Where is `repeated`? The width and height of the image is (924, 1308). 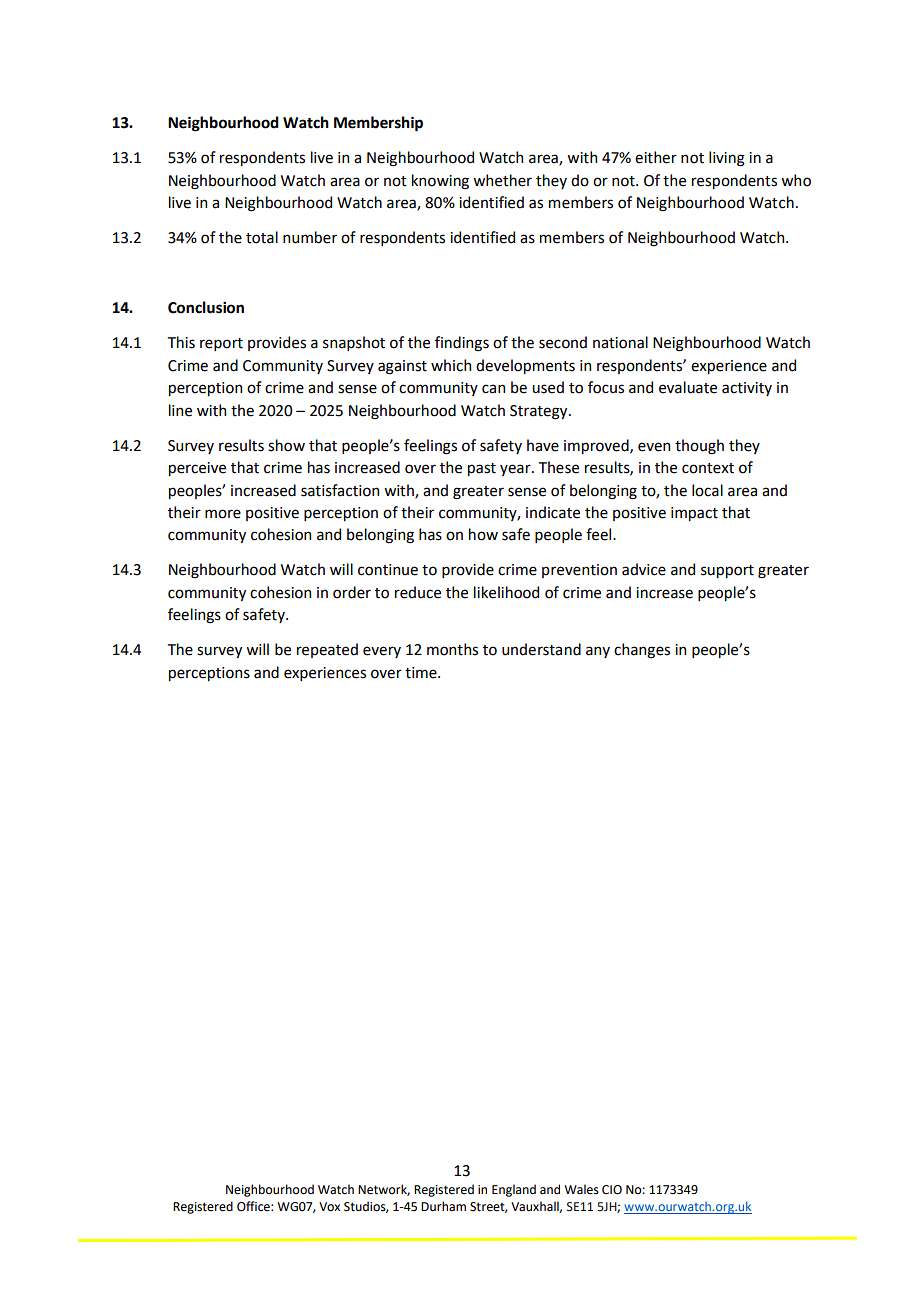 repeated is located at coordinates (327, 650).
